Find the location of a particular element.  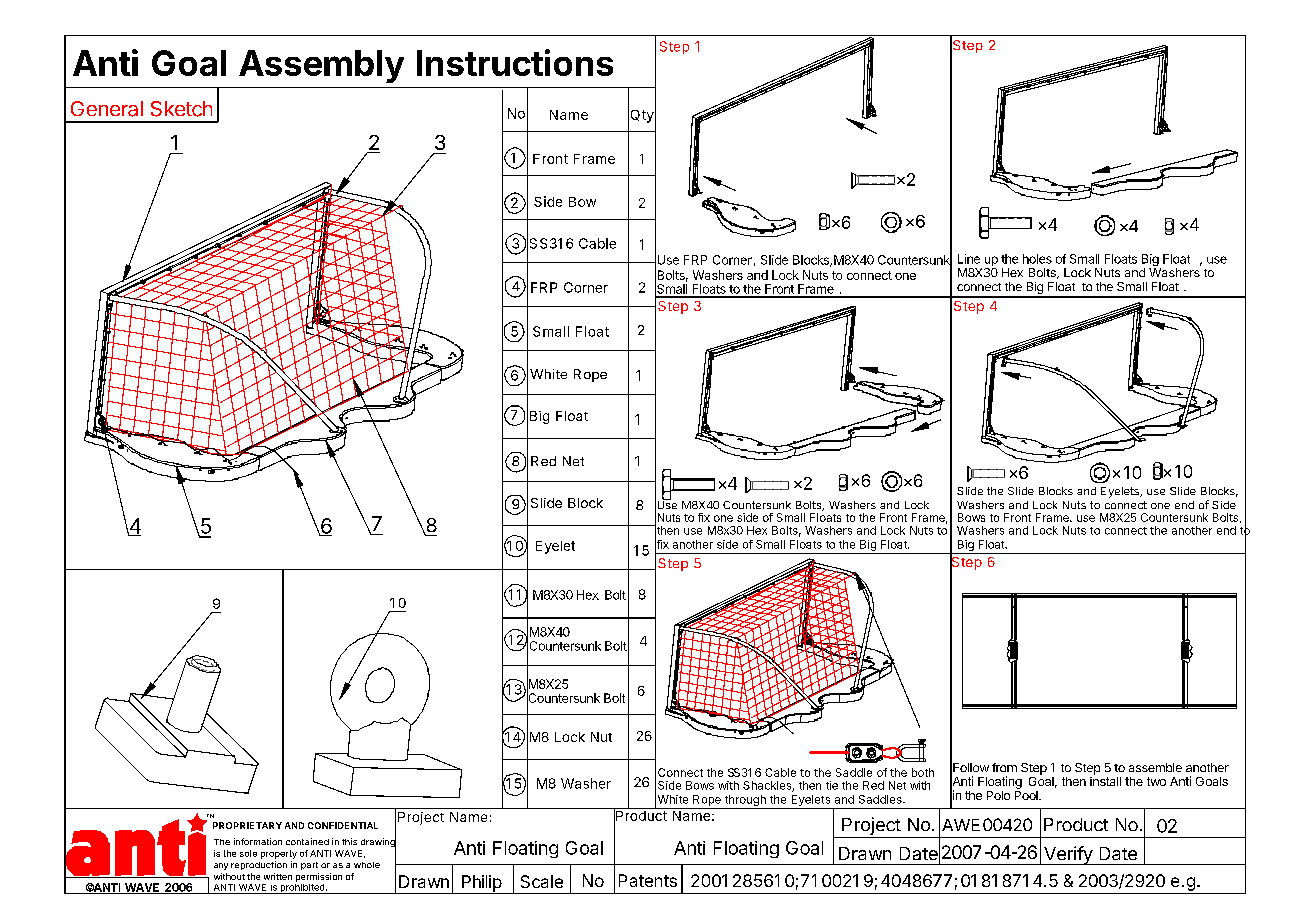

PROPRIETARY is located at coordinates (247, 825).
